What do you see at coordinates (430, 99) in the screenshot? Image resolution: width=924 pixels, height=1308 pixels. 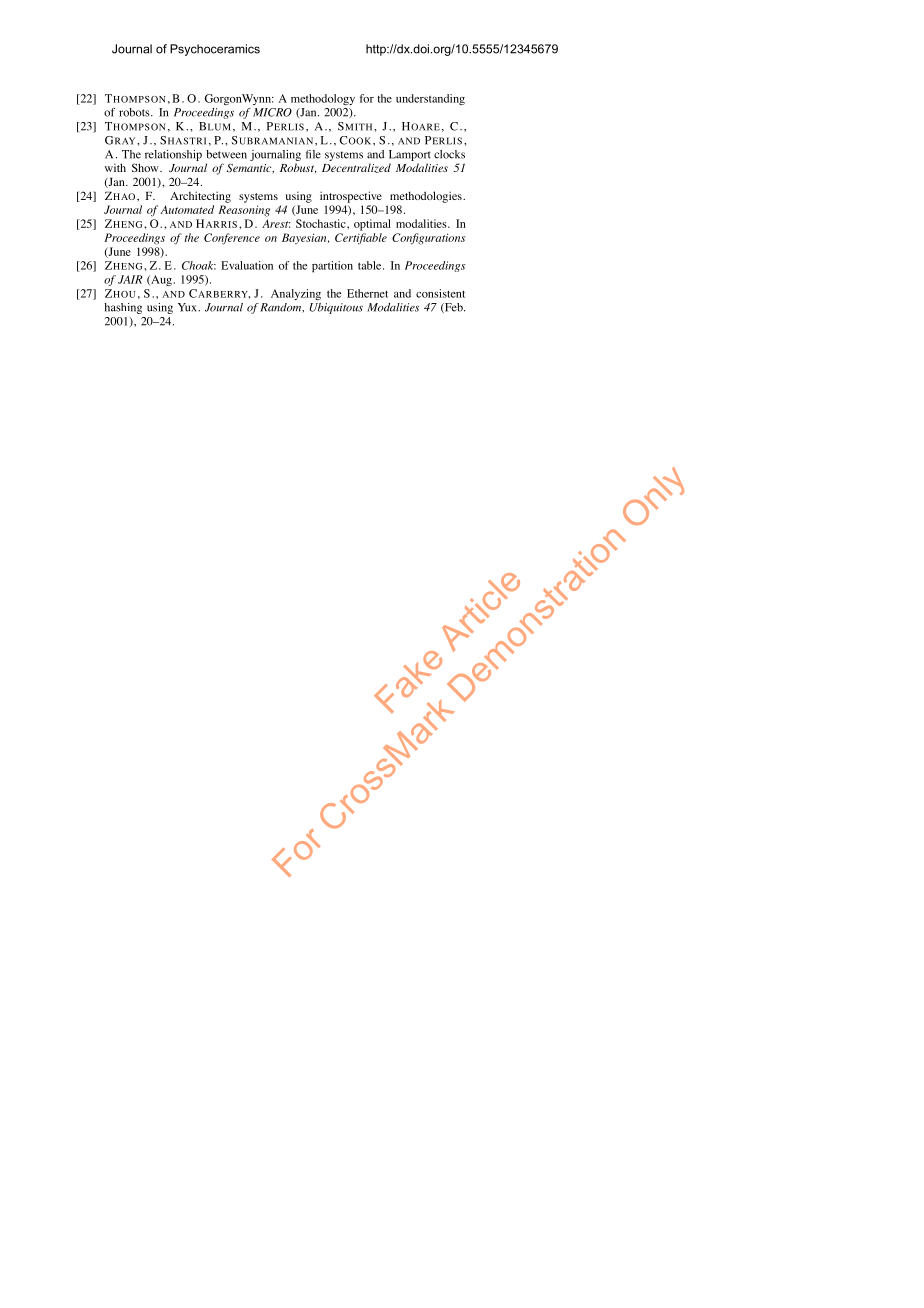 I see `understanding` at bounding box center [430, 99].
